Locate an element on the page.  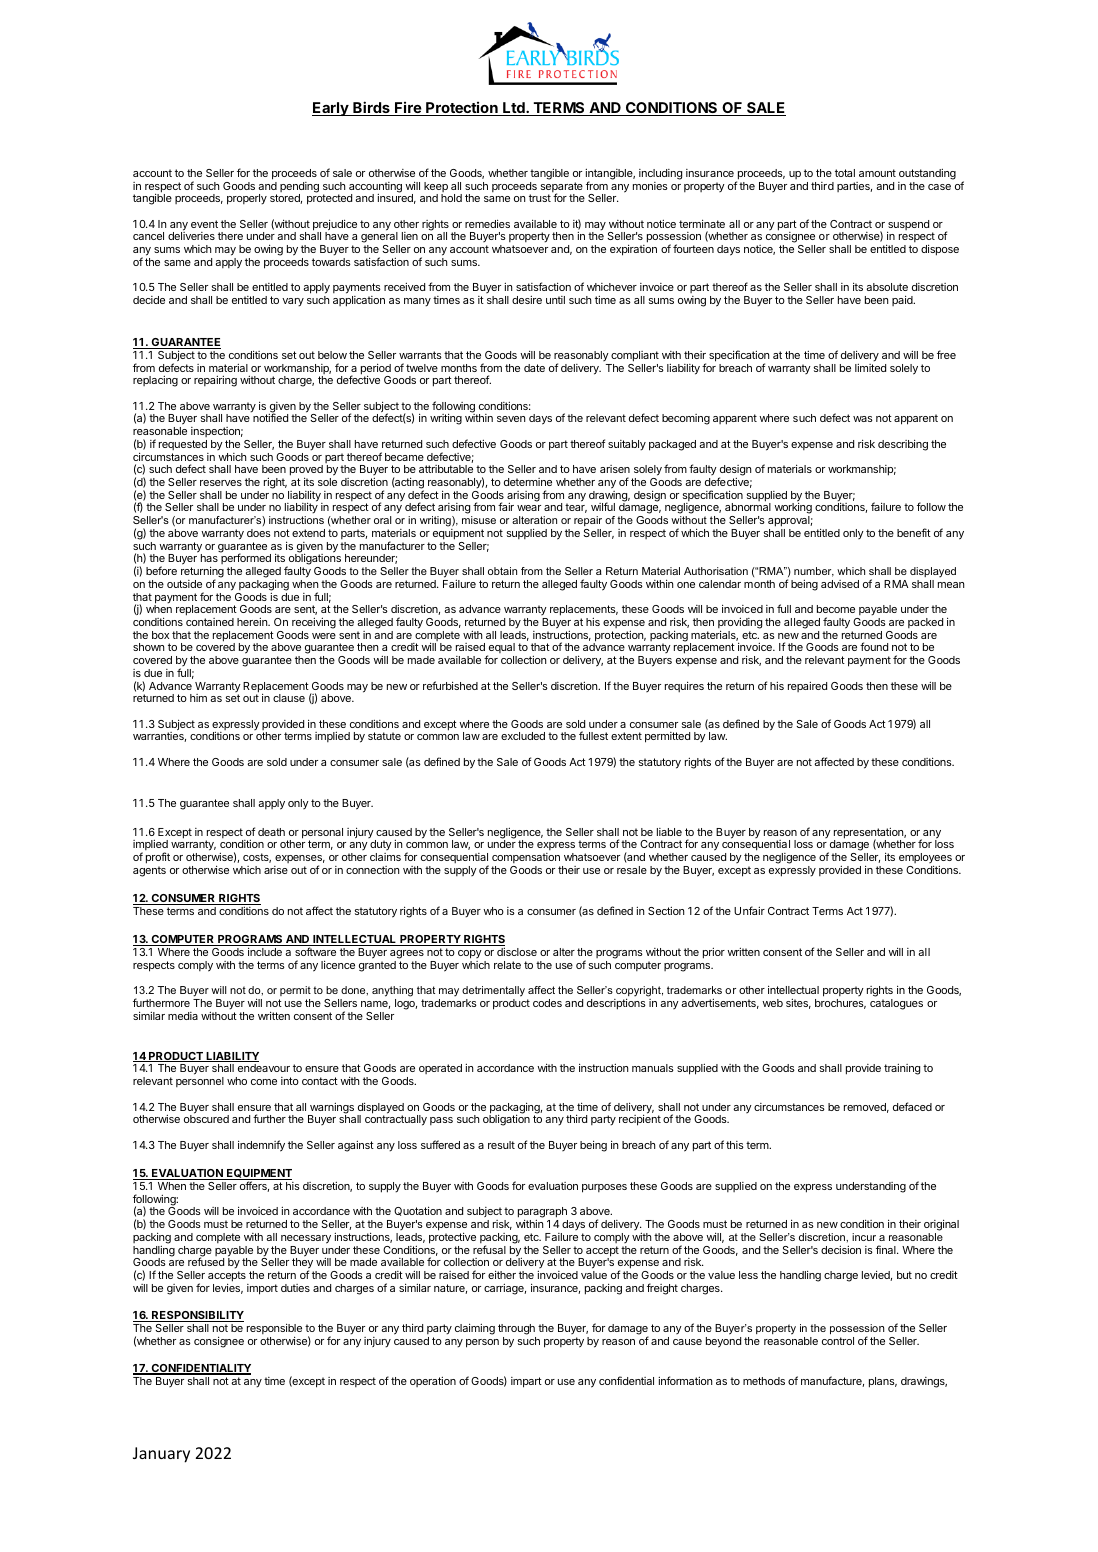
total is located at coordinates (845, 173).
